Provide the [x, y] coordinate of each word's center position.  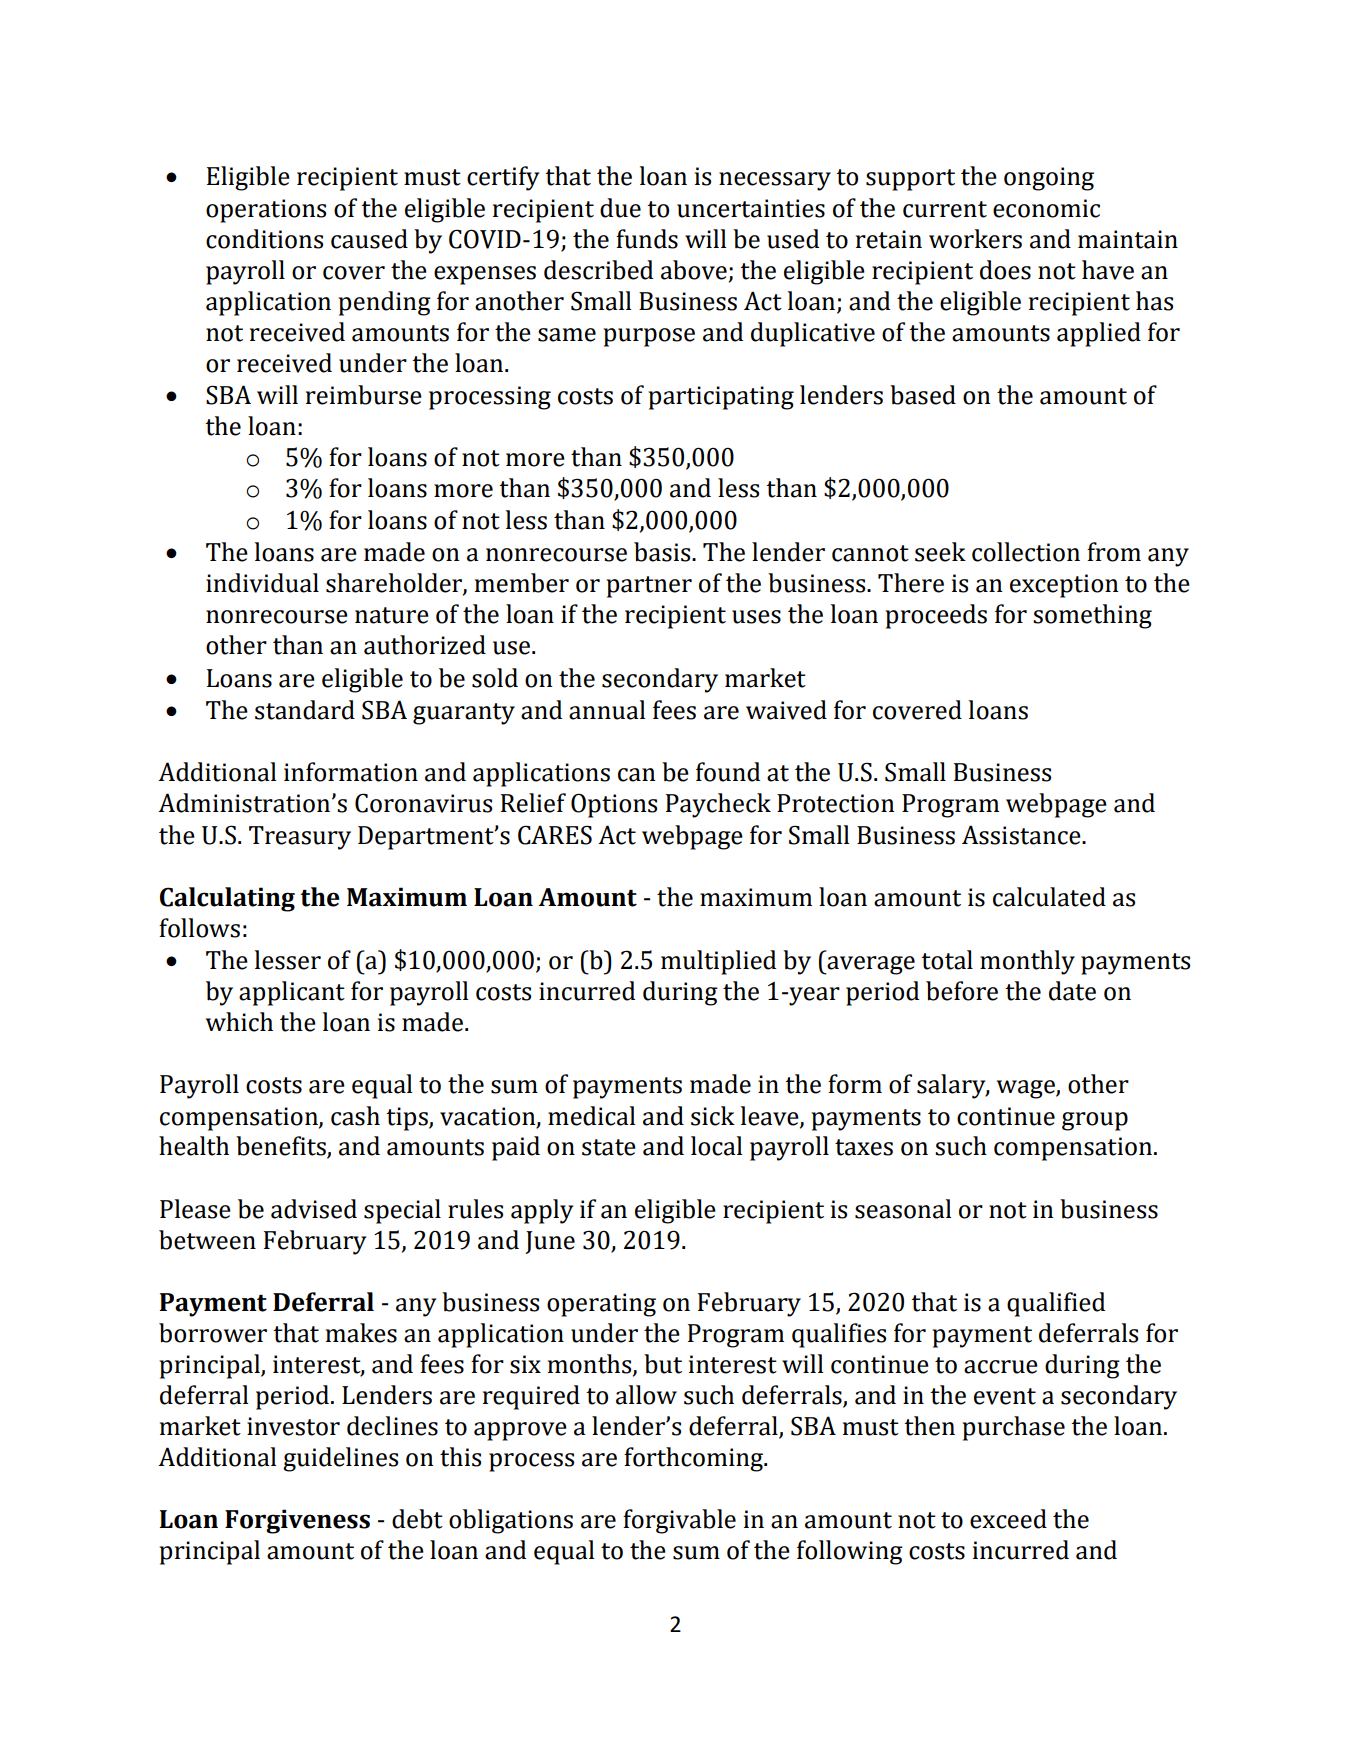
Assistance [1022, 835]
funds [647, 239]
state [609, 1147]
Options [614, 805]
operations [266, 211]
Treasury [300, 838]
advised [314, 1209]
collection [1026, 552]
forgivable [679, 1521]
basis [663, 552]
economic [1046, 208]
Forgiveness [297, 1521]
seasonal [903, 1209]
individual [262, 583]
